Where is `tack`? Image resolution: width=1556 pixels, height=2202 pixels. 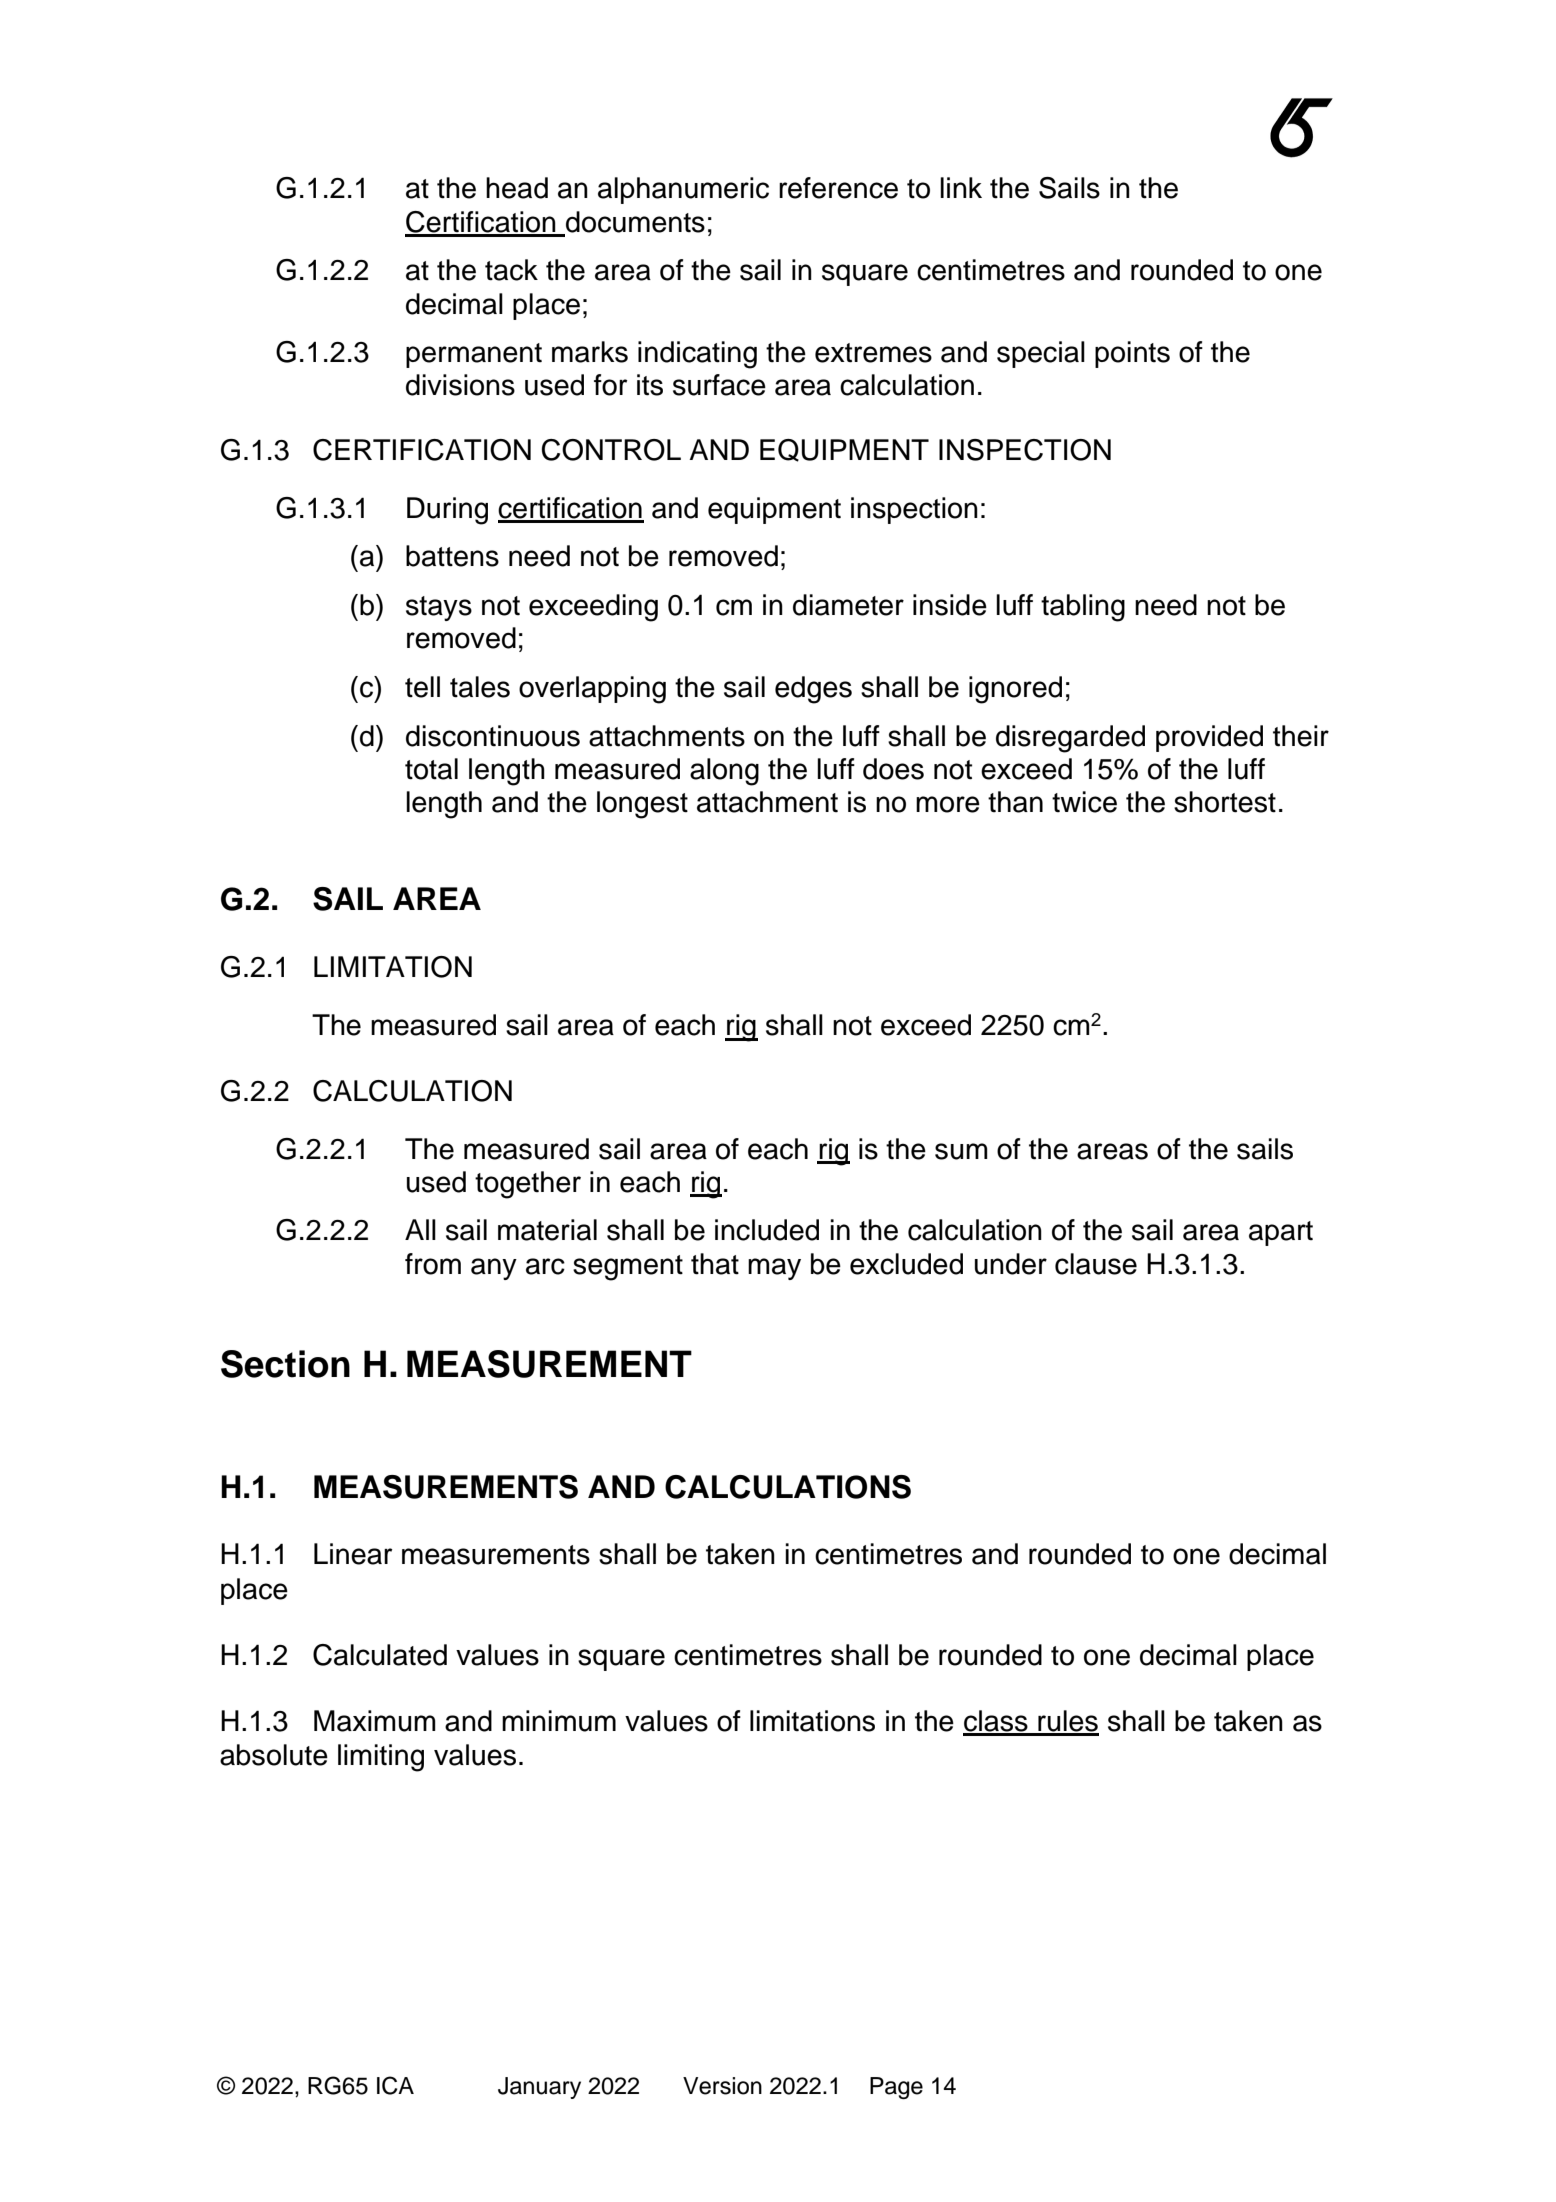
tack is located at coordinates (511, 270).
